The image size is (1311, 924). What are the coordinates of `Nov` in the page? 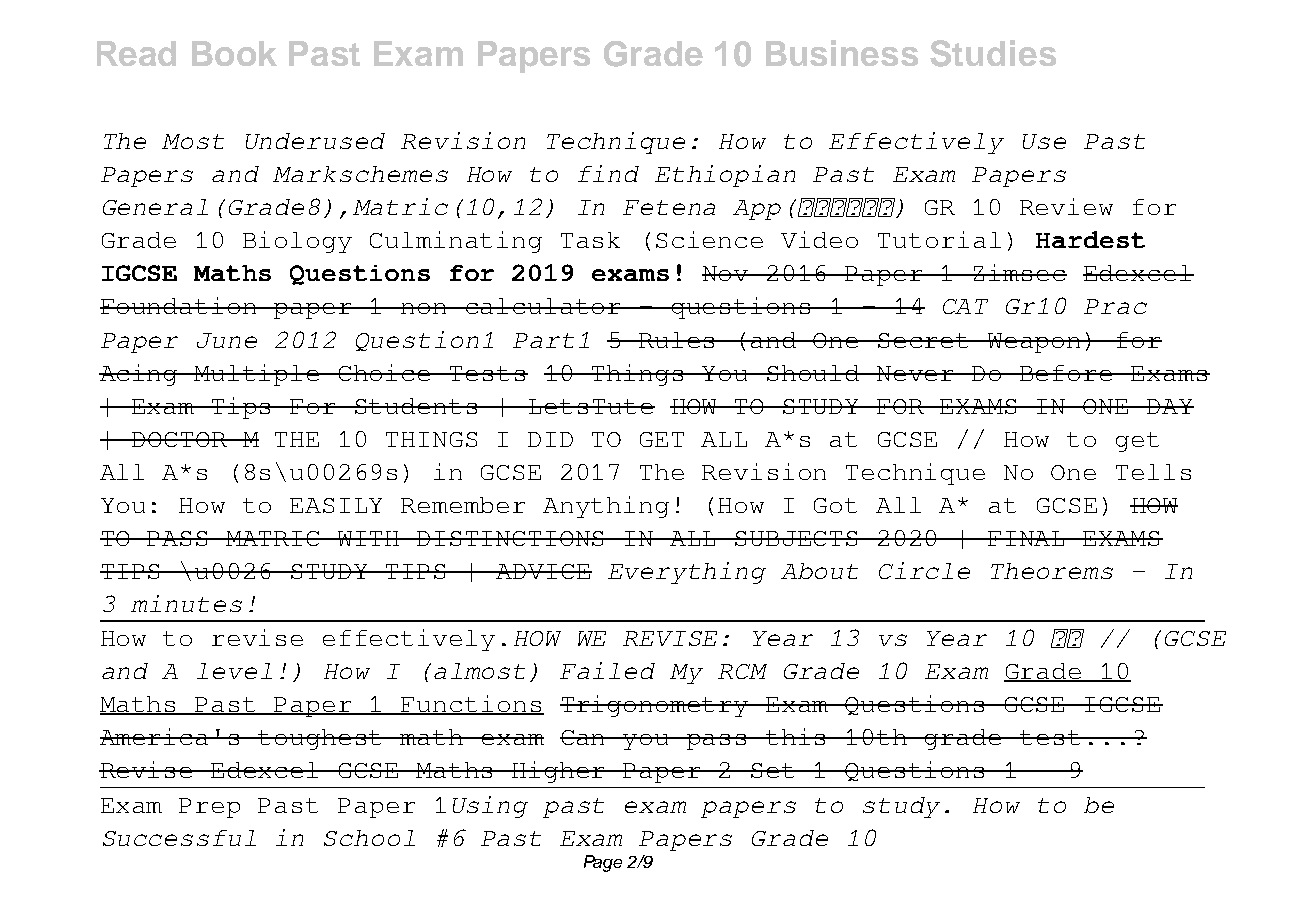 It's located at (727, 273).
